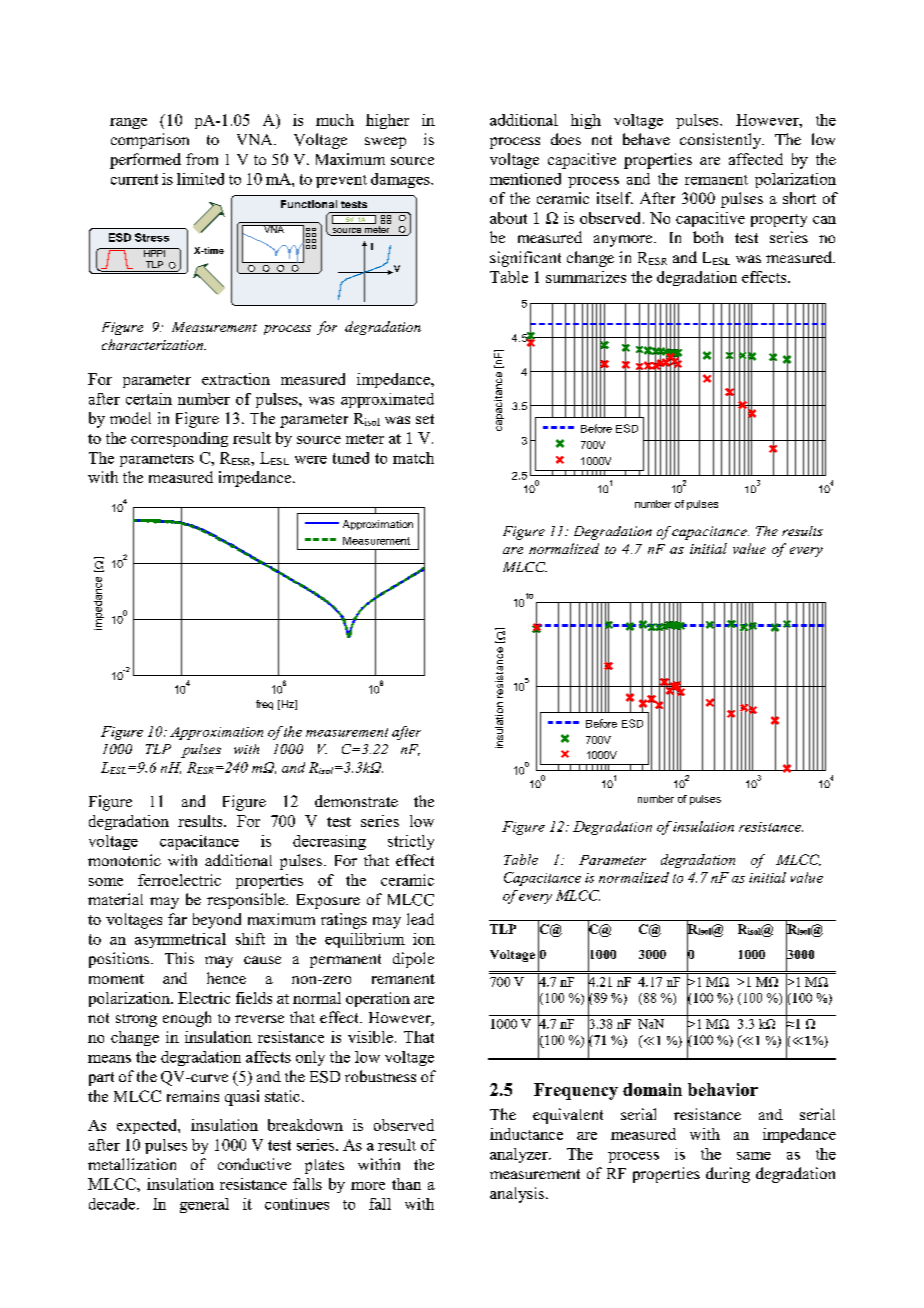 The height and width of the screenshot is (1308, 924). What do you see at coordinates (413, 458) in the screenshot?
I see `match` at bounding box center [413, 458].
